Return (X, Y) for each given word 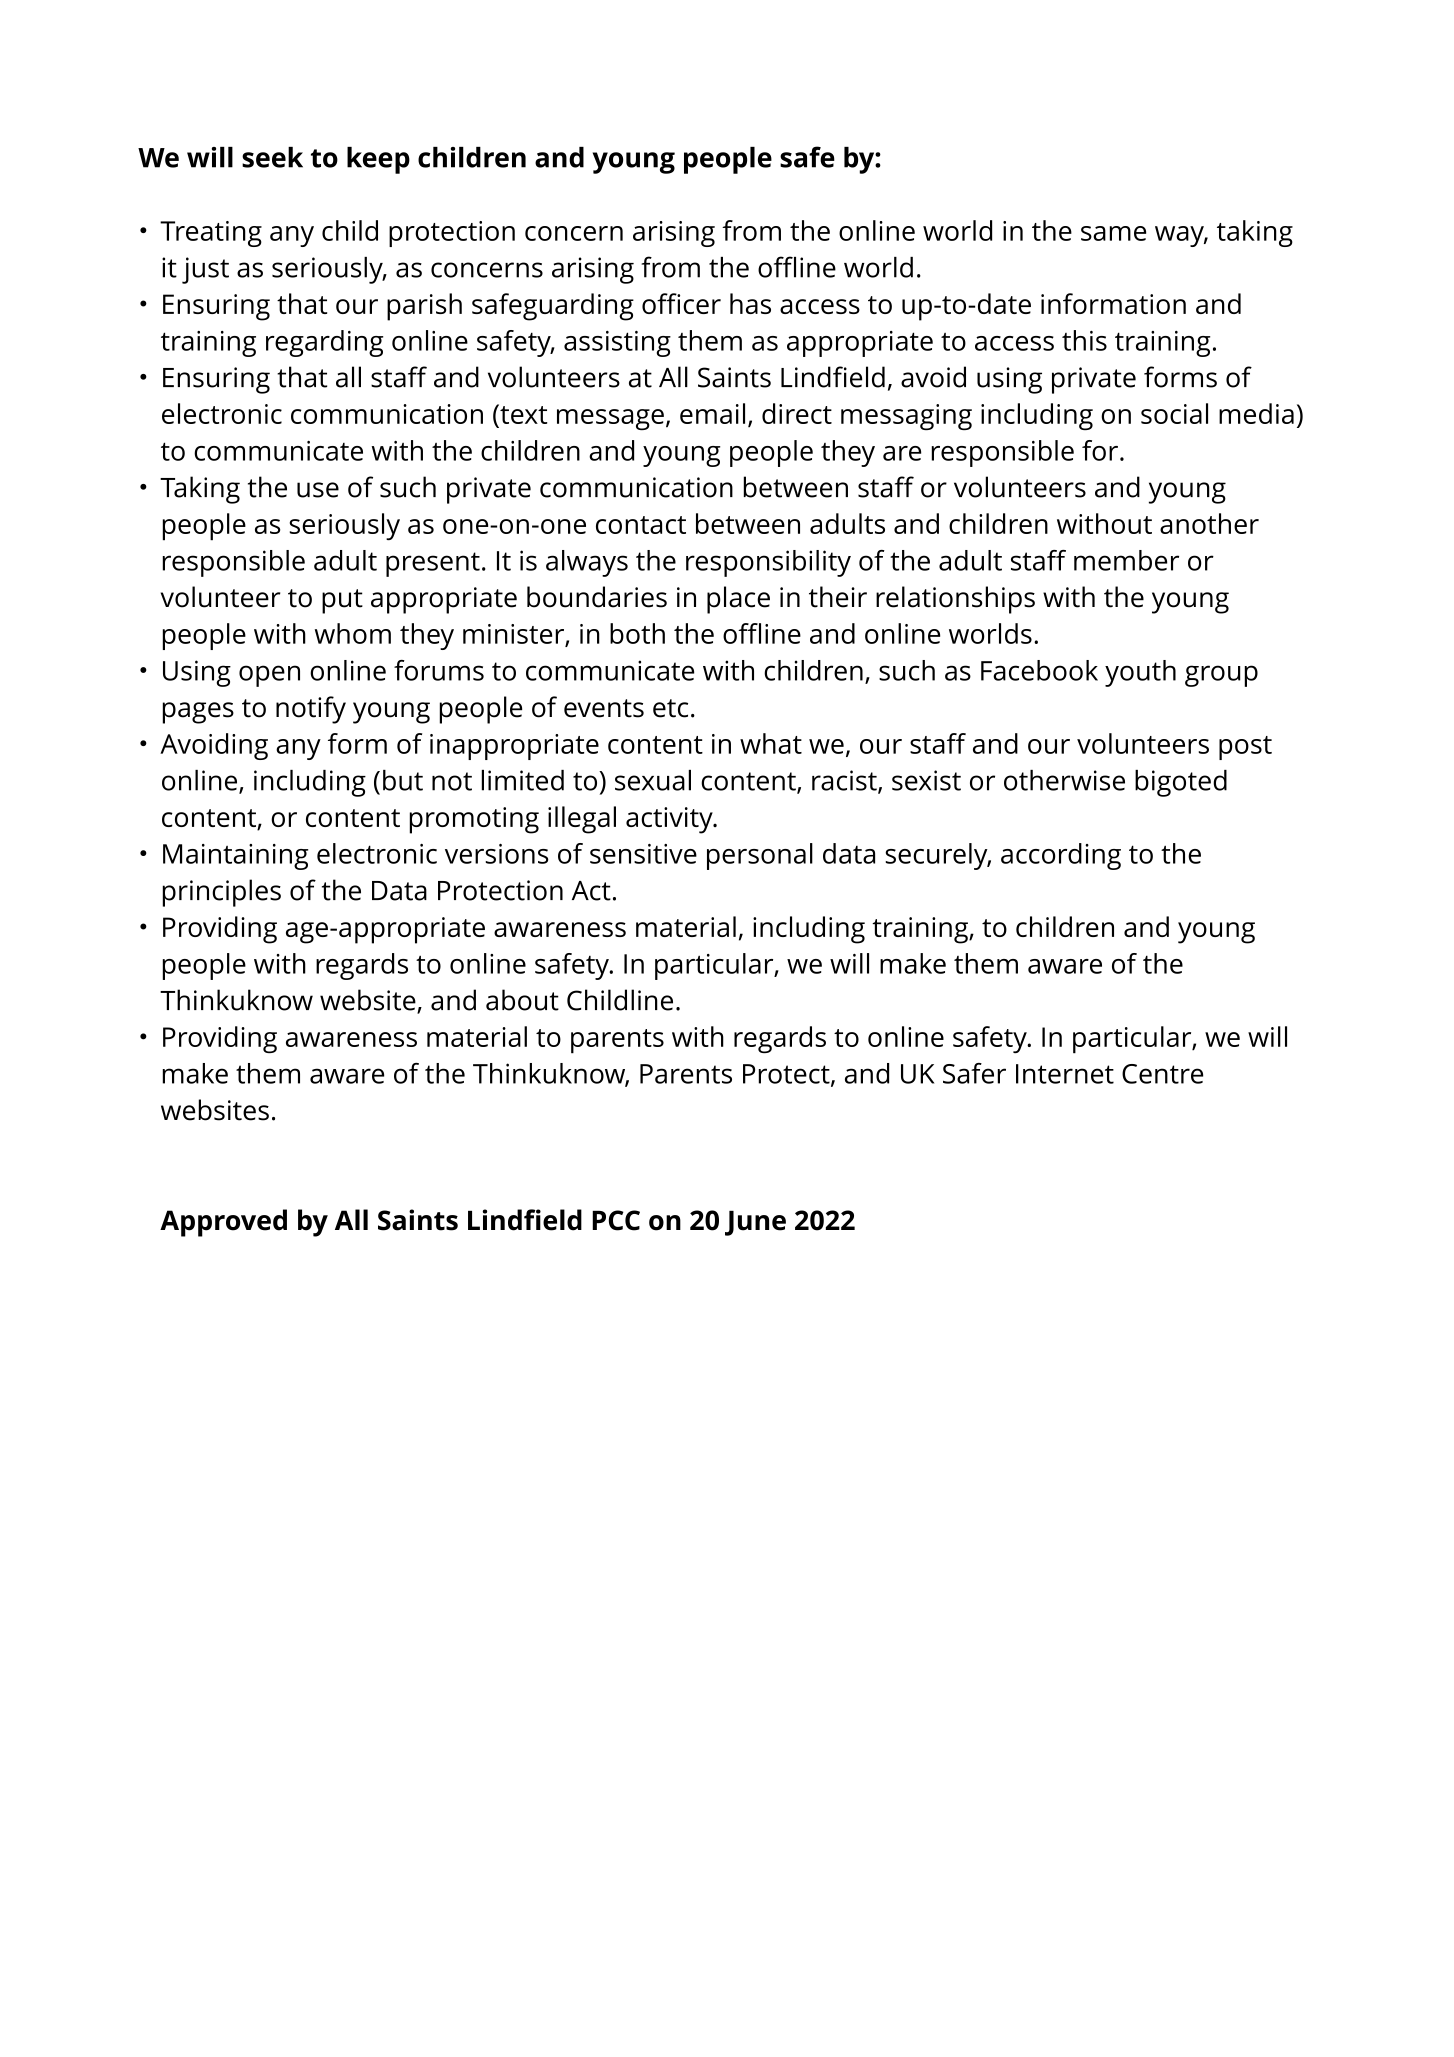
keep (378, 160)
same (1113, 233)
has (750, 303)
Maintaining (235, 857)
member (1126, 560)
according (1061, 856)
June (755, 1223)
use (318, 490)
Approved (223, 1223)
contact (641, 525)
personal (760, 856)
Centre (1162, 1074)
